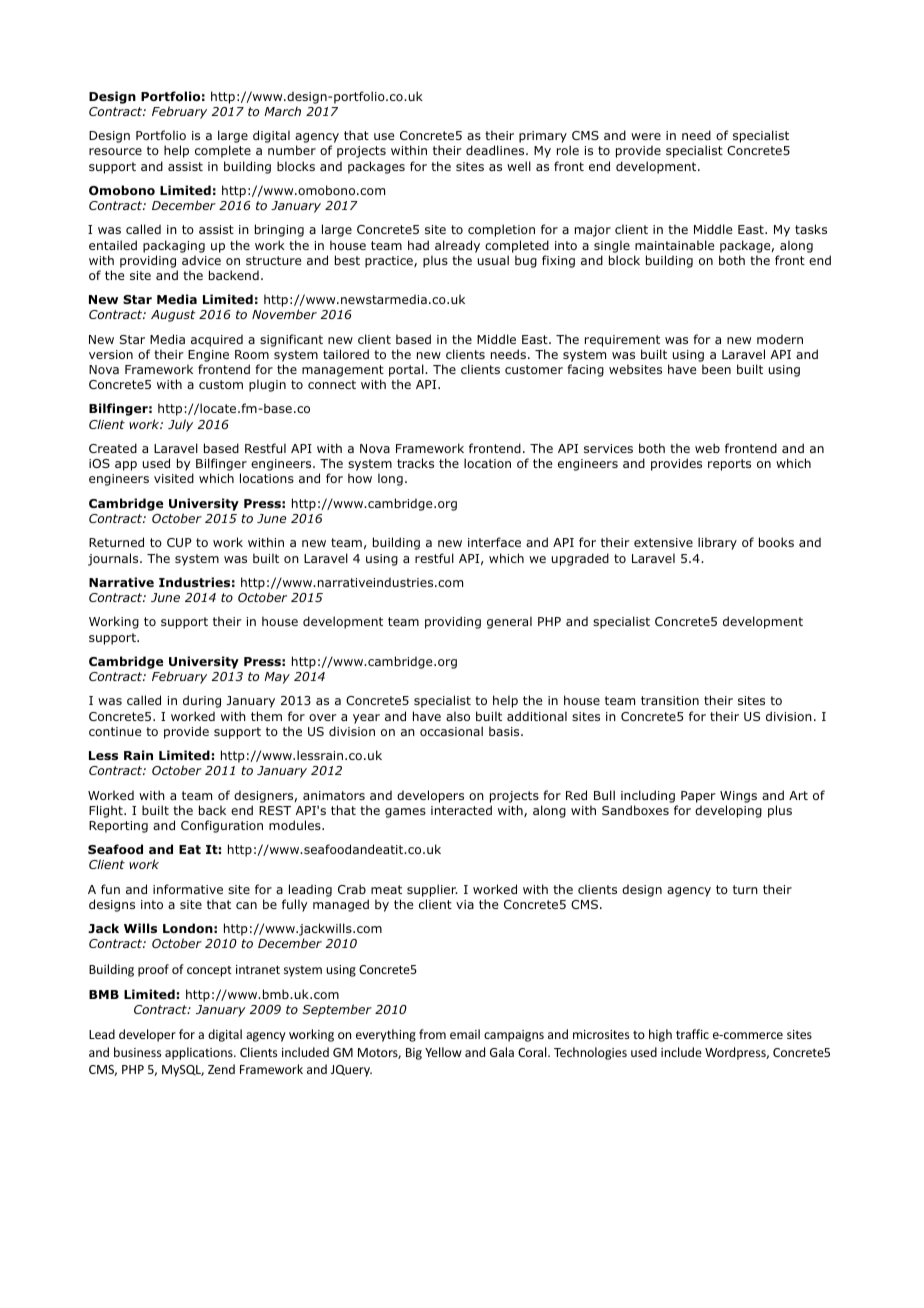 This screenshot has height=1308, width=924. What do you see at coordinates (646, 136) in the screenshot?
I see `were` at bounding box center [646, 136].
